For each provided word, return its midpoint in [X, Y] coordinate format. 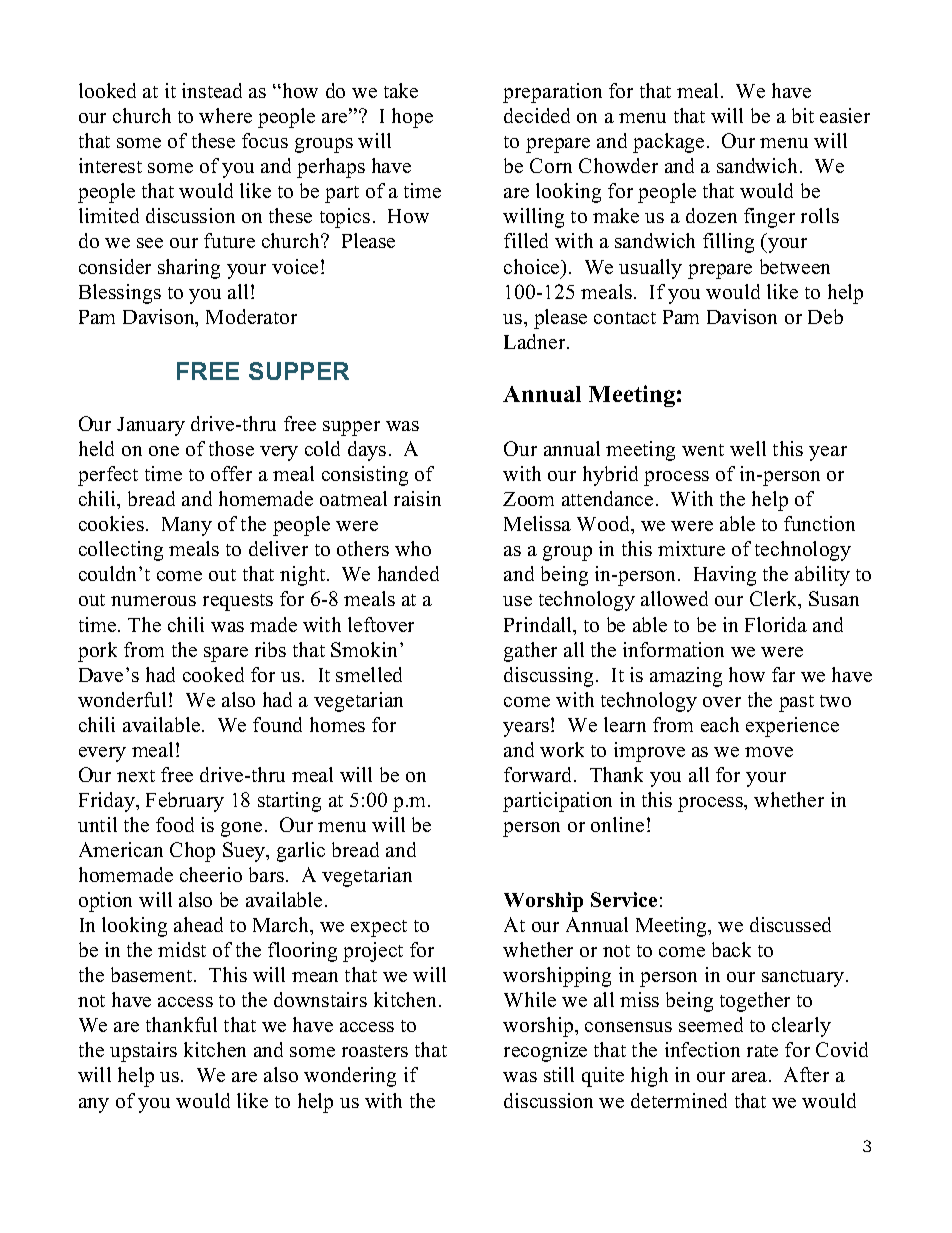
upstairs [143, 1052]
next [136, 776]
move [769, 752]
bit [803, 115]
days [367, 451]
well [748, 448]
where [225, 115]
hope [412, 118]
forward [539, 774]
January [151, 426]
